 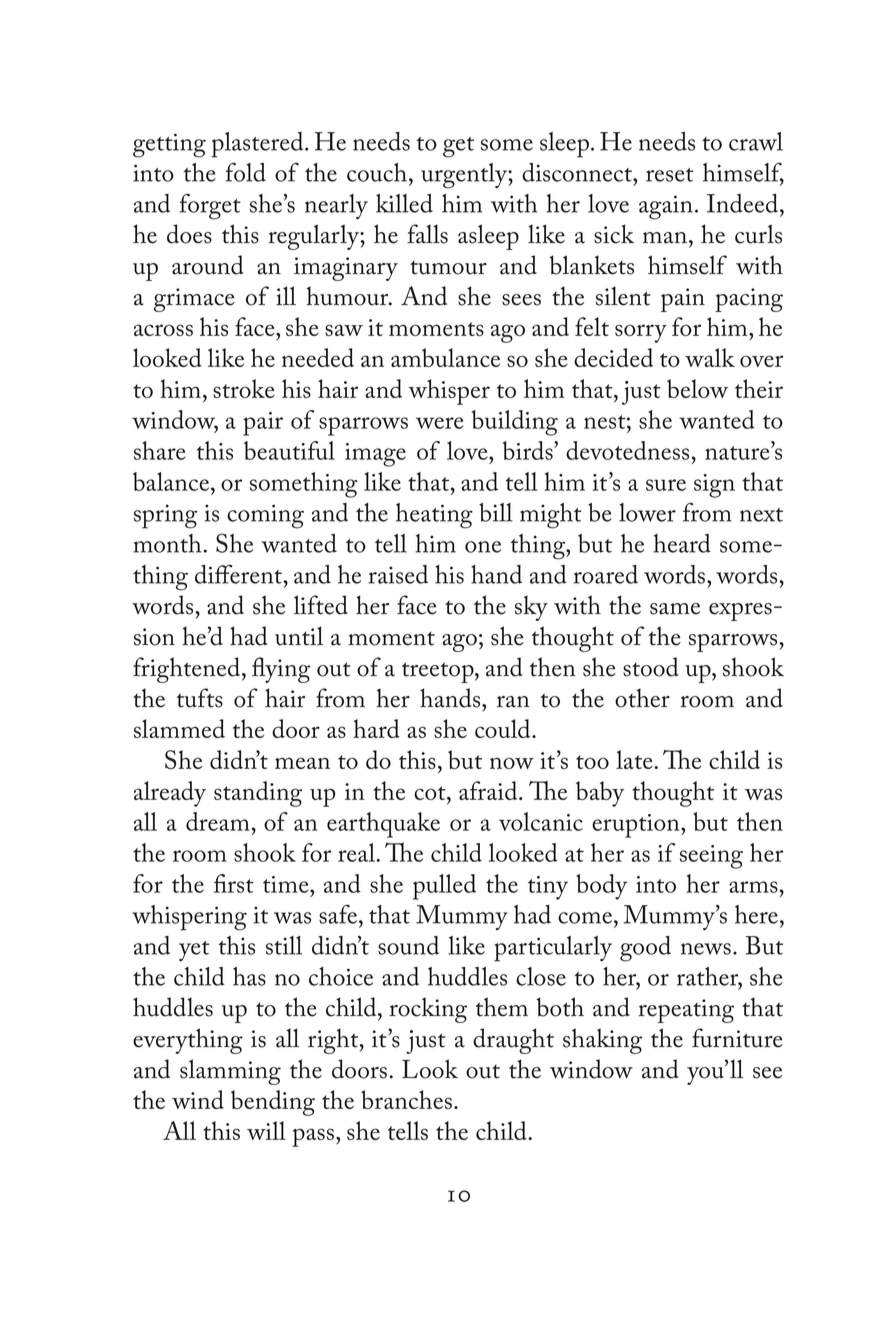 What do you see at coordinates (670, 175) in the screenshot?
I see `reset` at bounding box center [670, 175].
